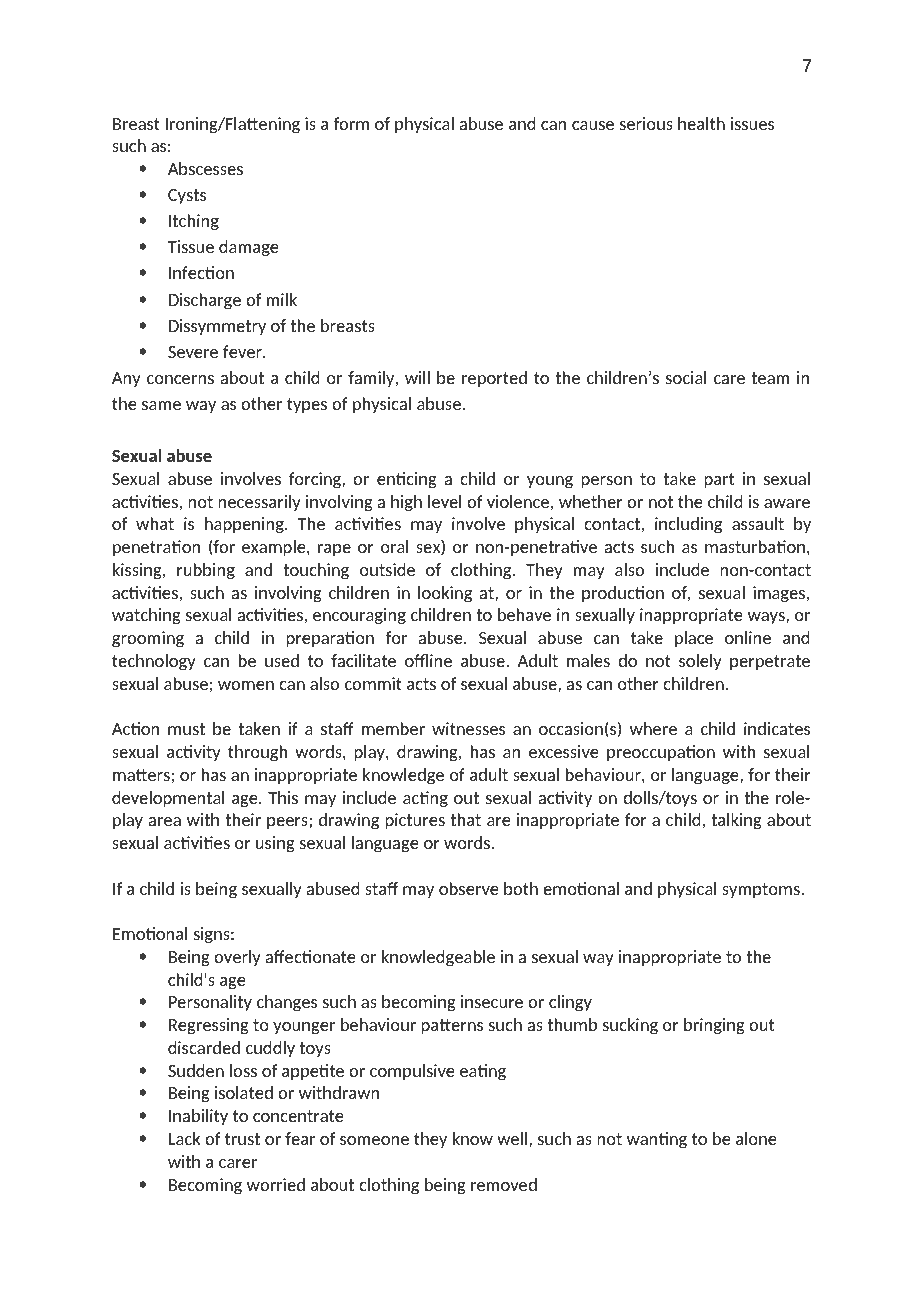 The width and height of the page is (924, 1308). I want to click on solely, so click(700, 662).
